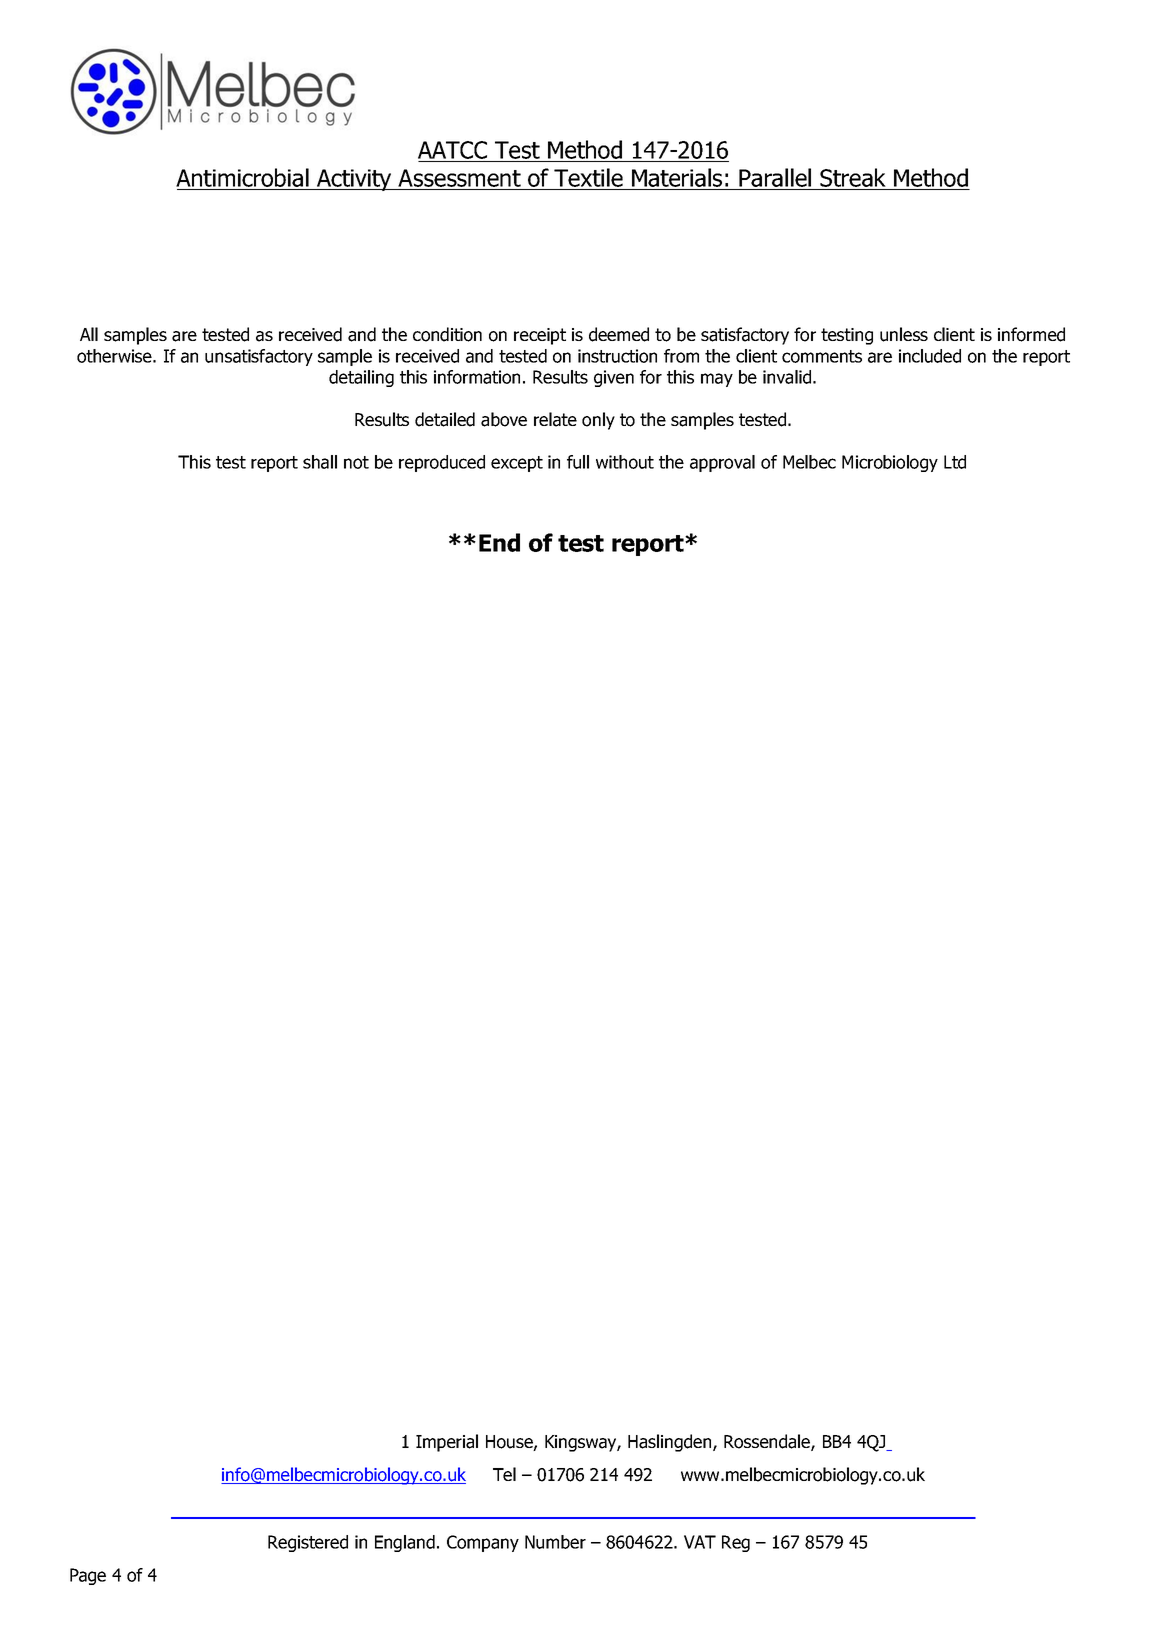 The height and width of the screenshot is (1642, 1161). Describe the element at coordinates (243, 179) in the screenshot. I see `Antimicrobial` at that location.
